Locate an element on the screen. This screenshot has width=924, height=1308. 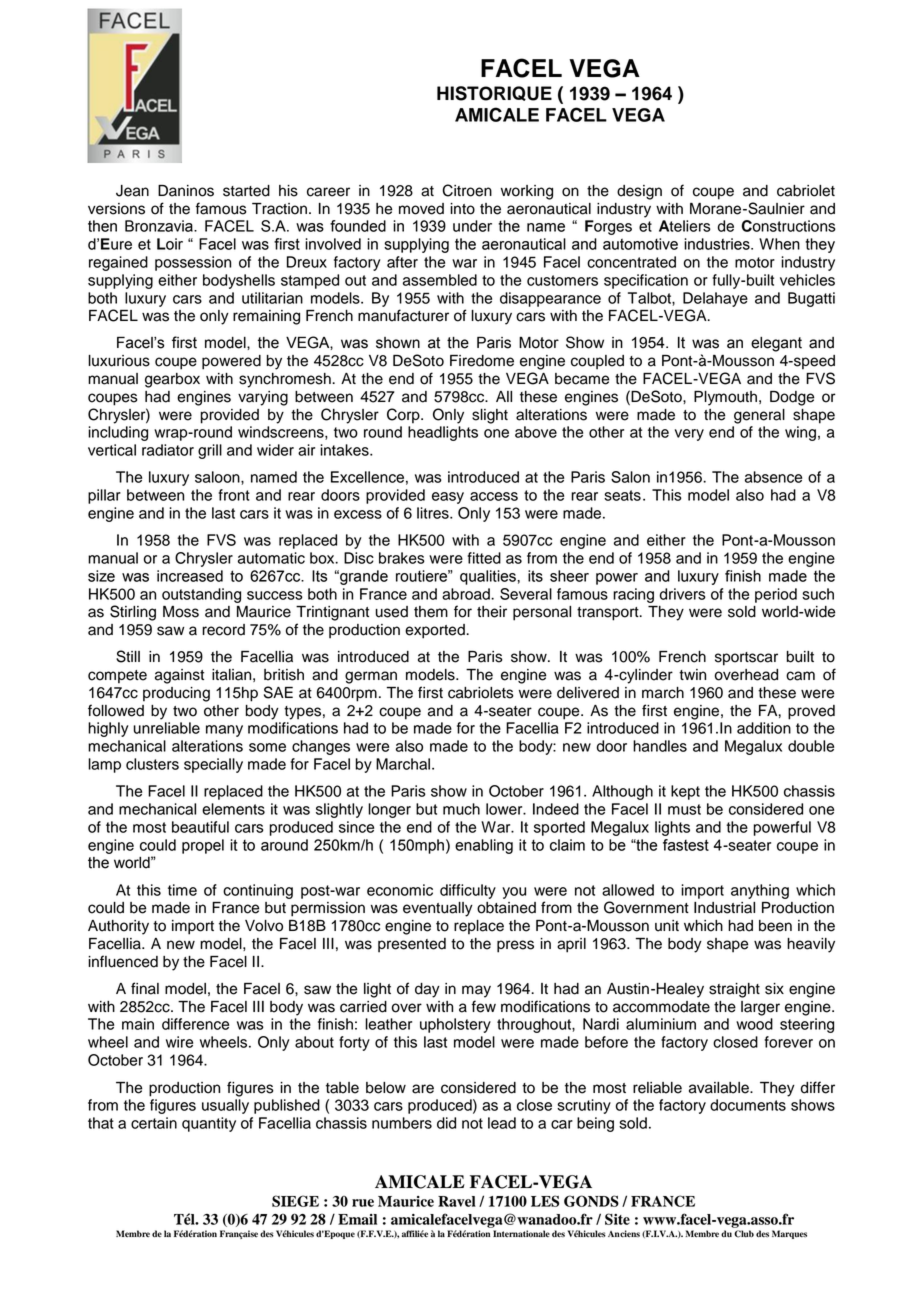
industries is located at coordinates (718, 244).
